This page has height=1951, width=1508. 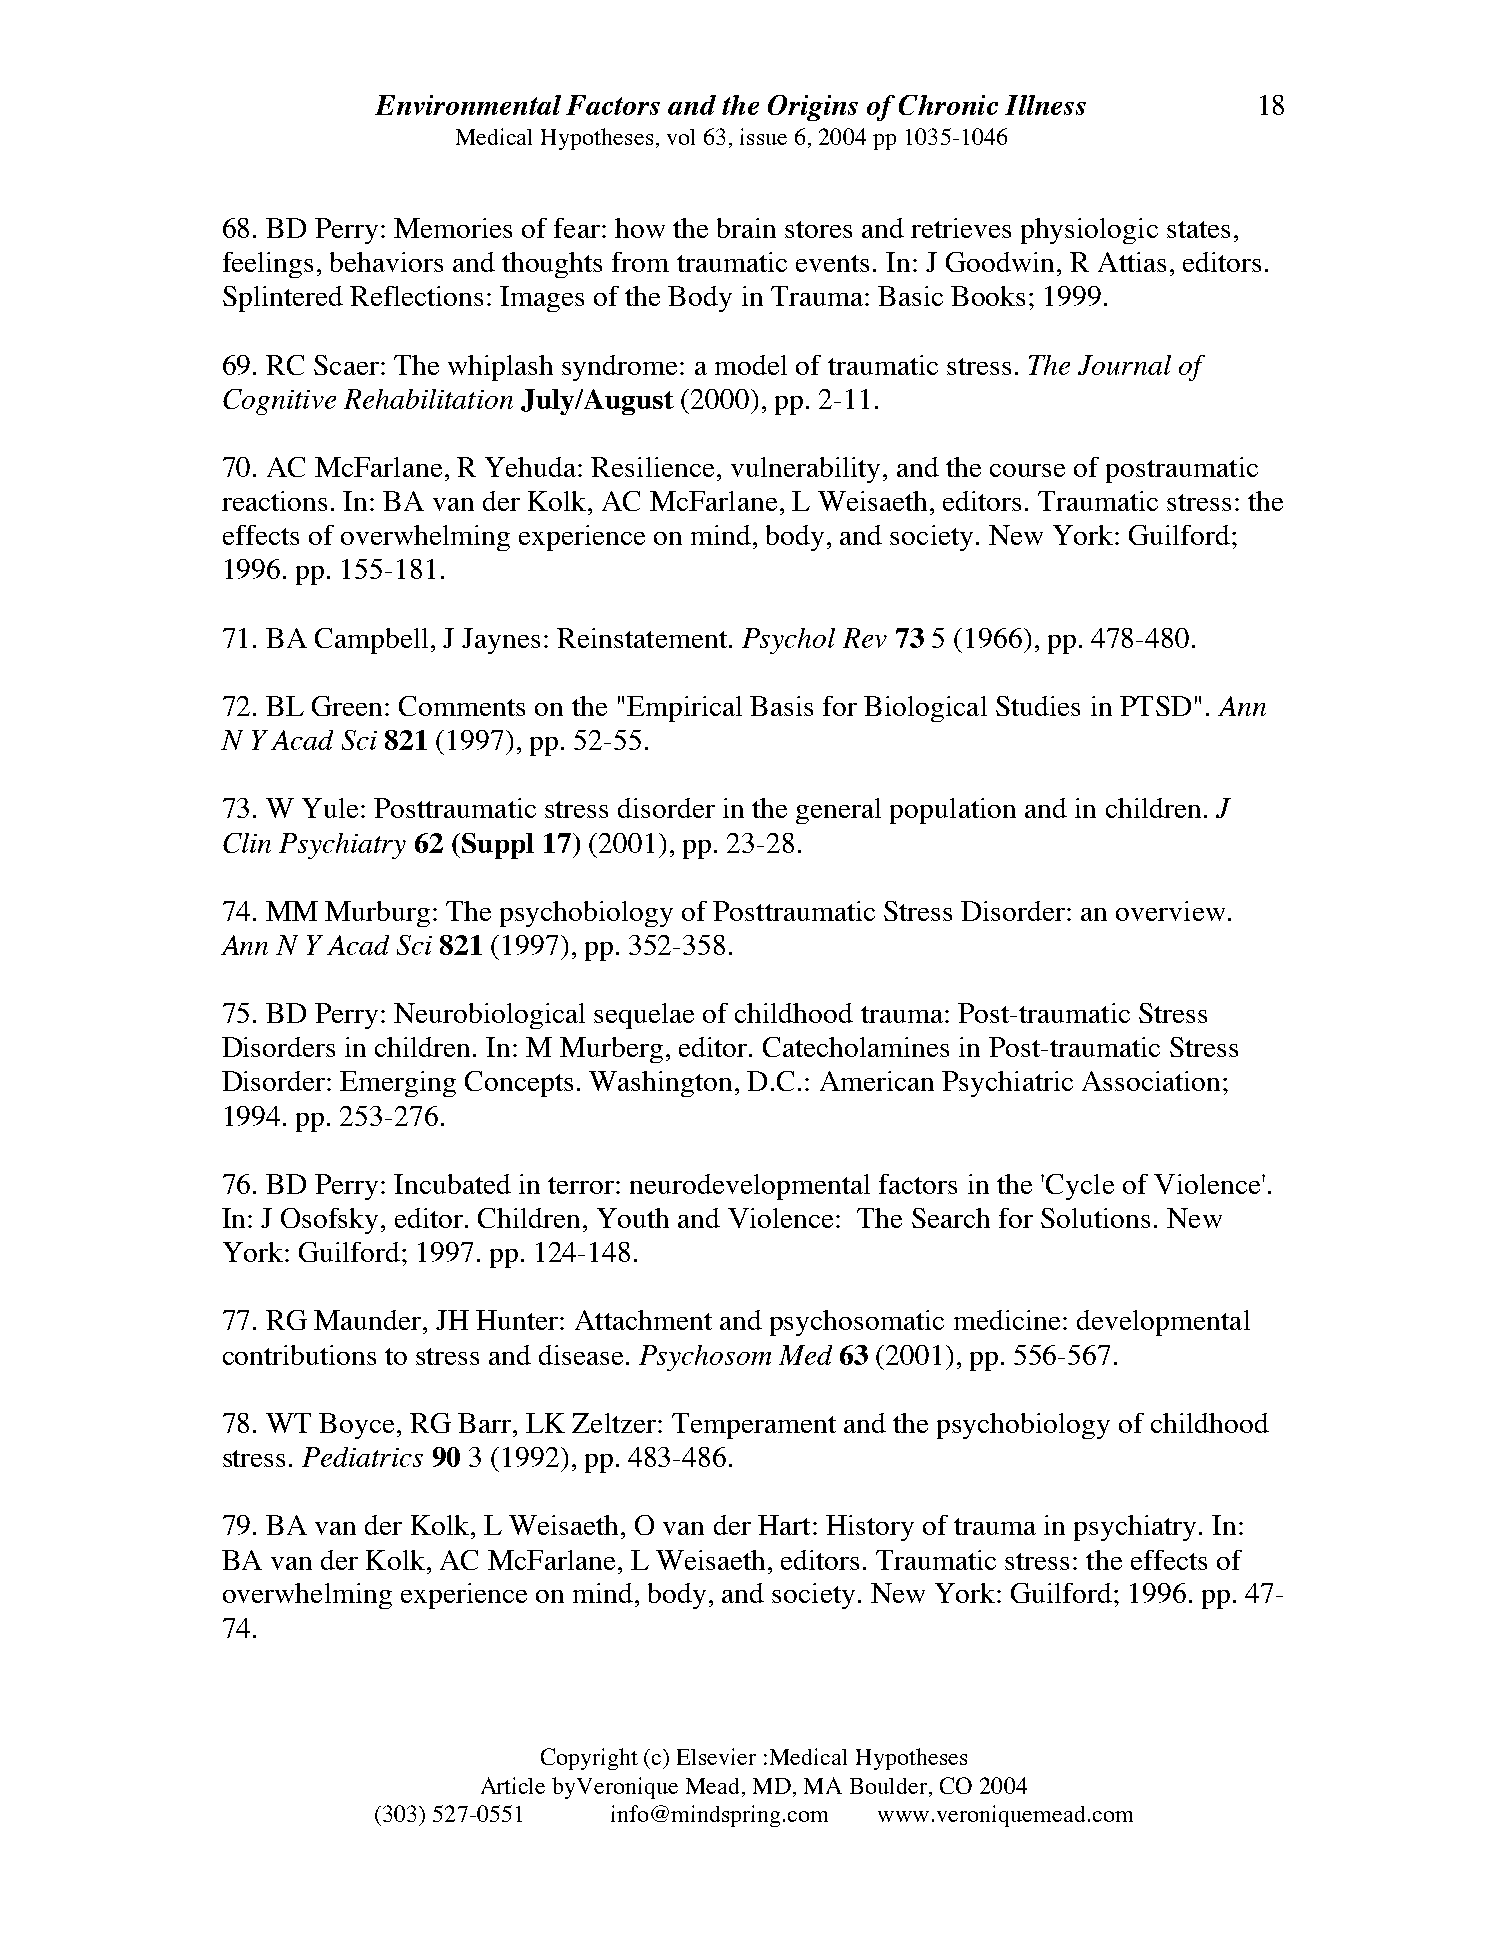 I want to click on course, so click(x=1027, y=470).
